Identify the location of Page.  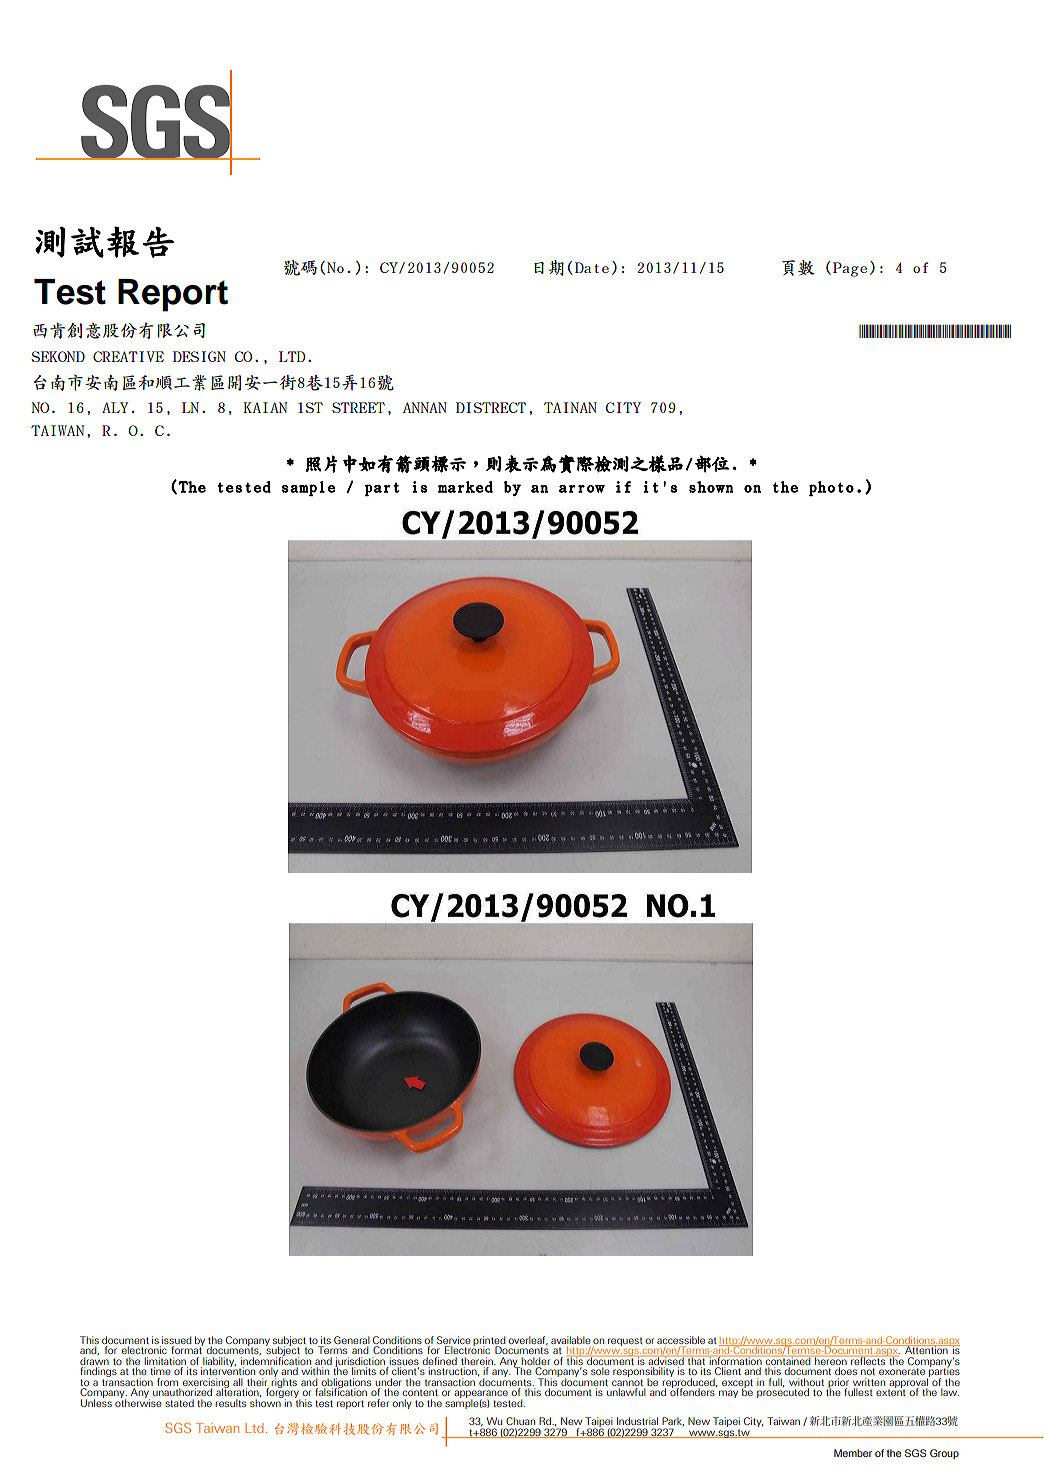
(850, 269).
